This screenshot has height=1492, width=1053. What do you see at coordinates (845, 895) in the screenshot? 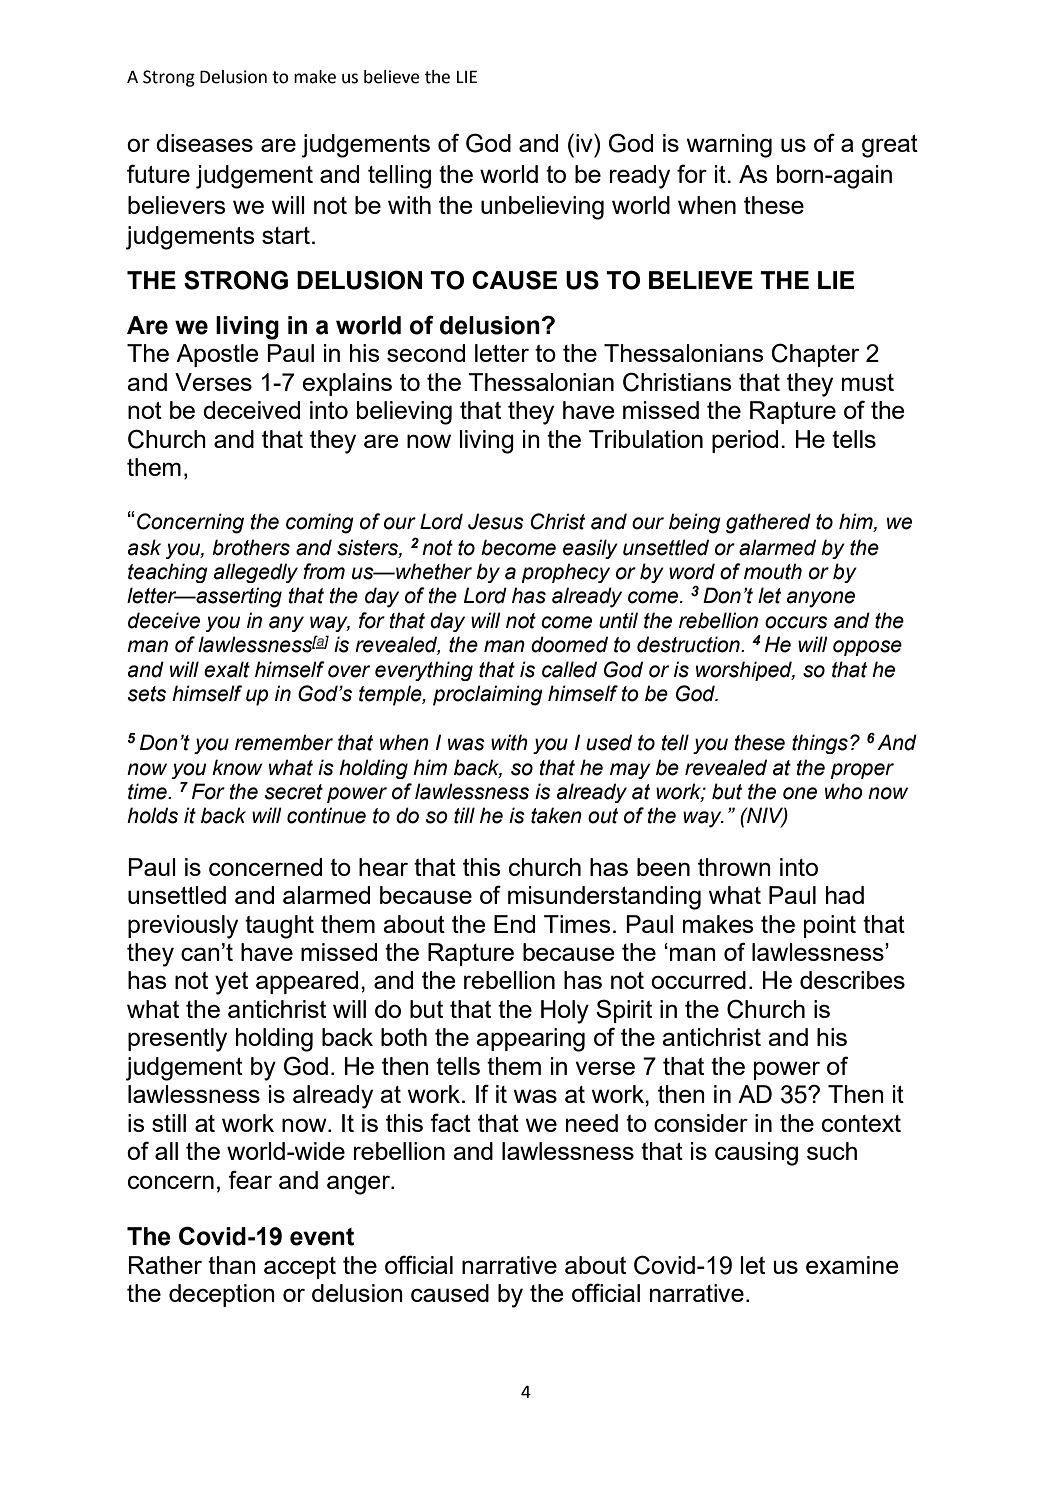
I see `had` at bounding box center [845, 895].
